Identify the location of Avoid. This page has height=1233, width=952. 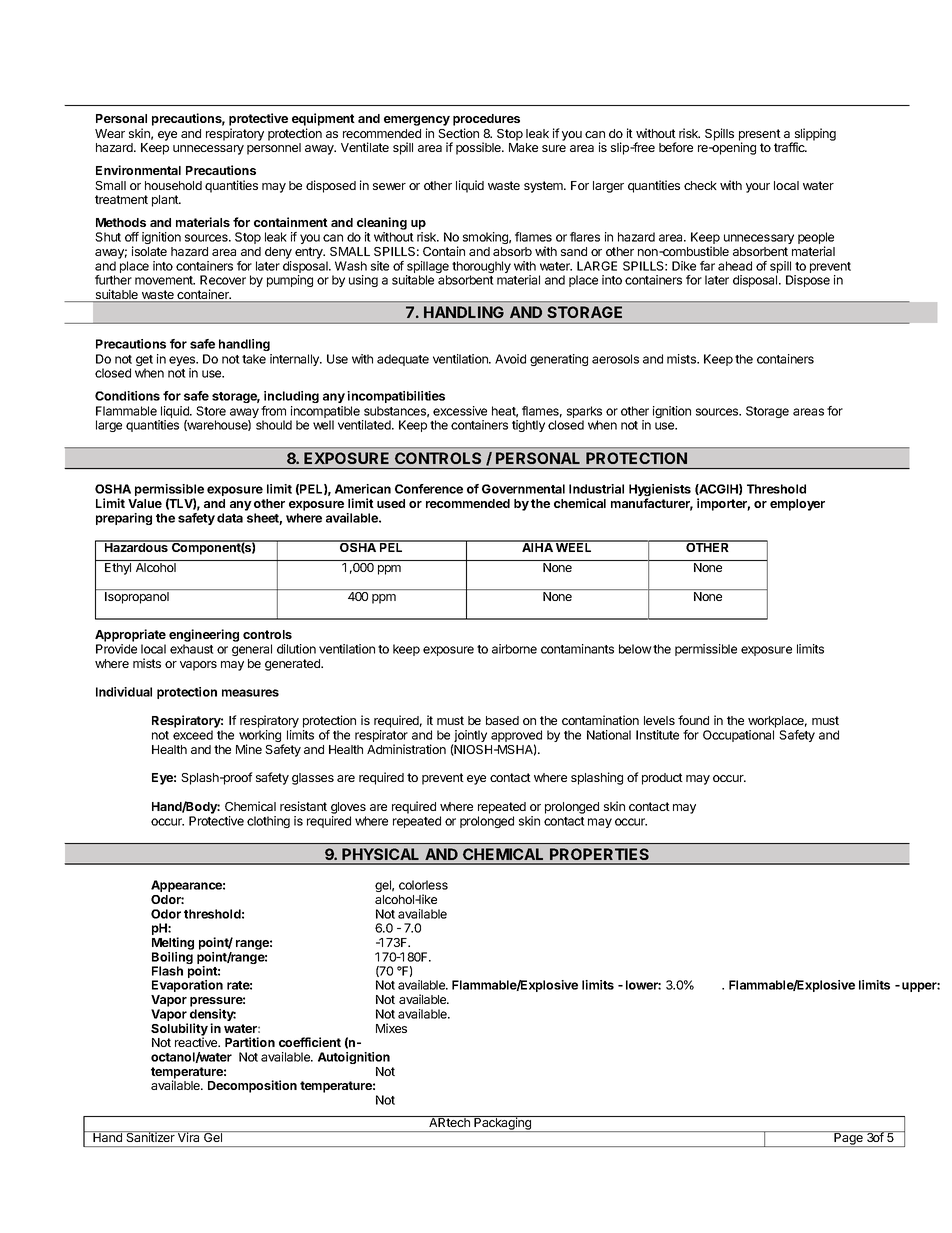
(510, 359).
